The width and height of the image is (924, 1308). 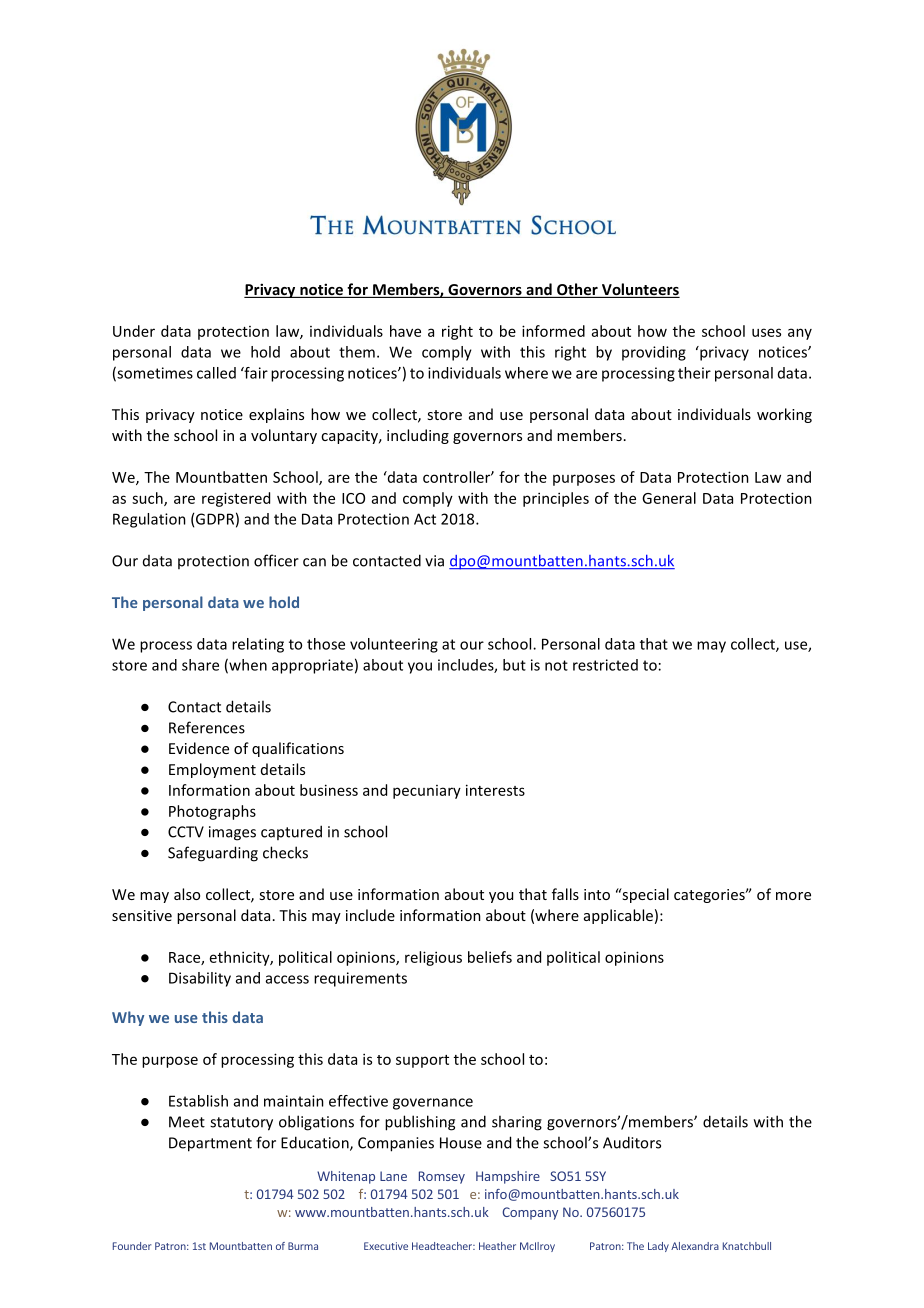 I want to click on Burma, so click(x=303, y=1246).
